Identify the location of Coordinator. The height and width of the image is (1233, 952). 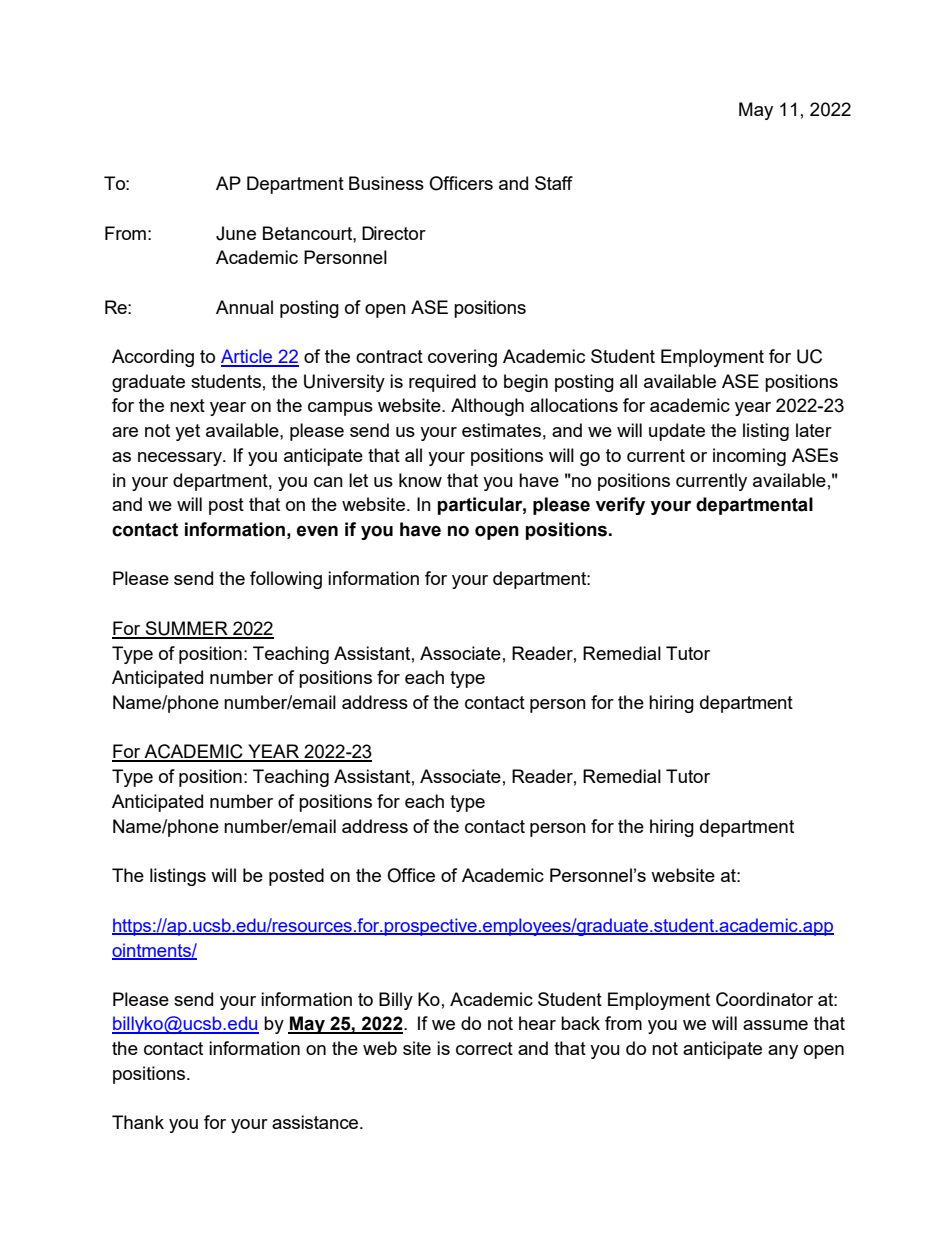
(764, 999).
